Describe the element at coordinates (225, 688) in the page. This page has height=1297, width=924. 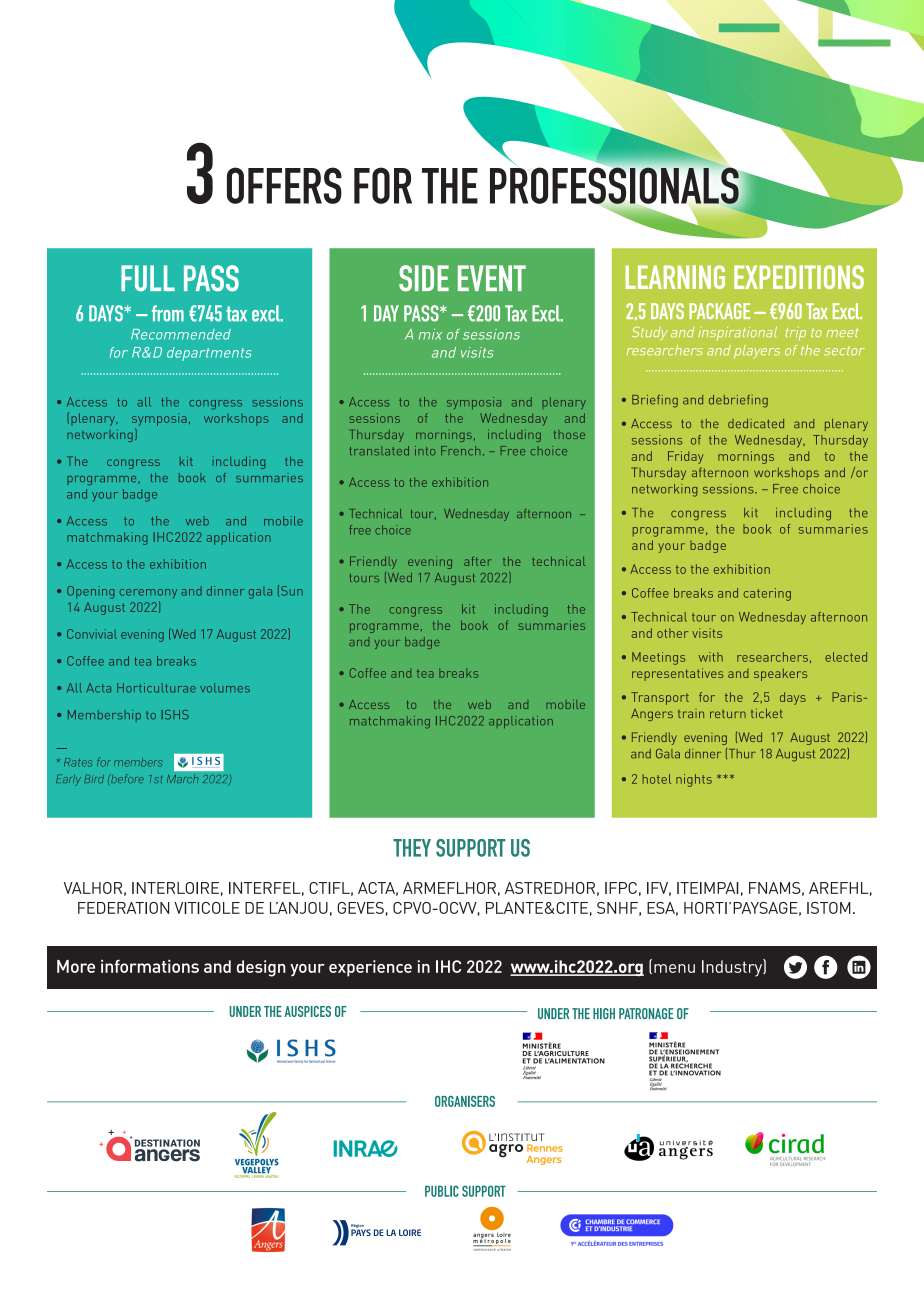
I see `volumes` at that location.
